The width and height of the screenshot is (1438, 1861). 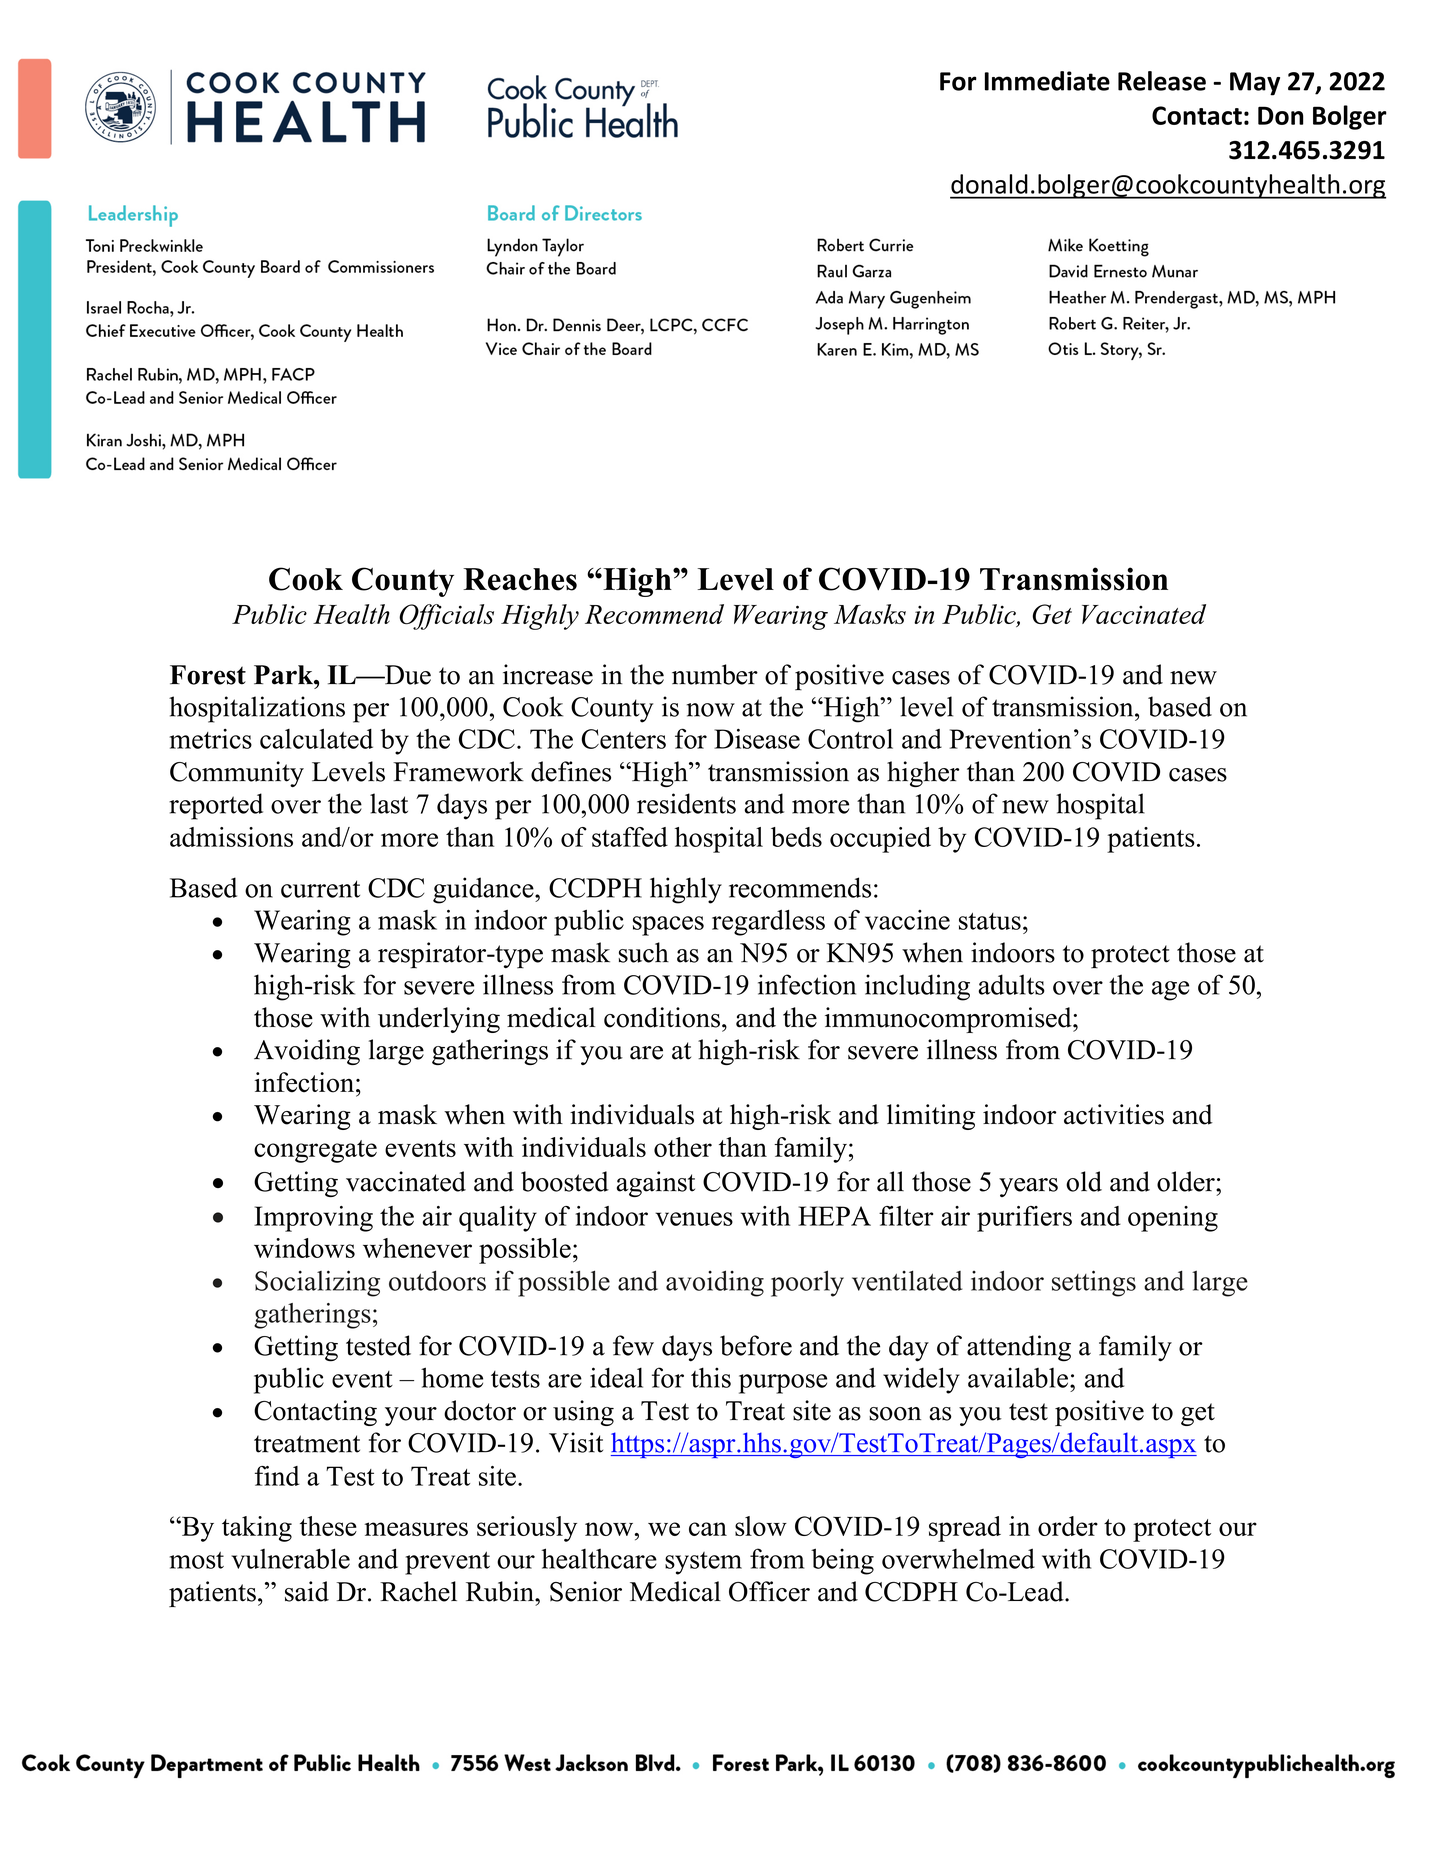 I want to click on Release, so click(x=1162, y=81).
